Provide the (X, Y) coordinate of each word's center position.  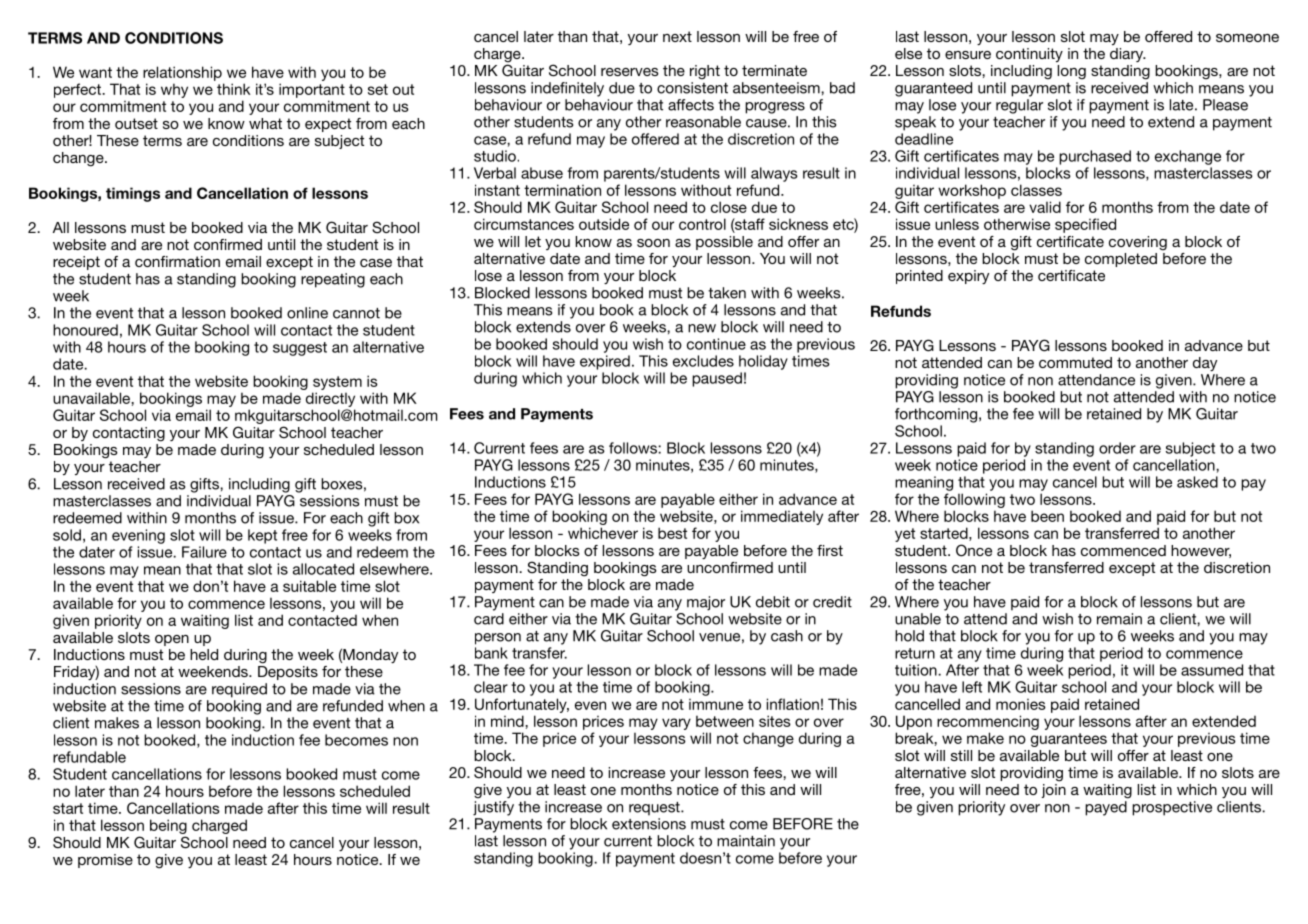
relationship (182, 73)
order (1117, 448)
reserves (630, 72)
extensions (649, 824)
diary (1128, 55)
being (168, 828)
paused (717, 379)
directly (330, 399)
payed (1106, 808)
